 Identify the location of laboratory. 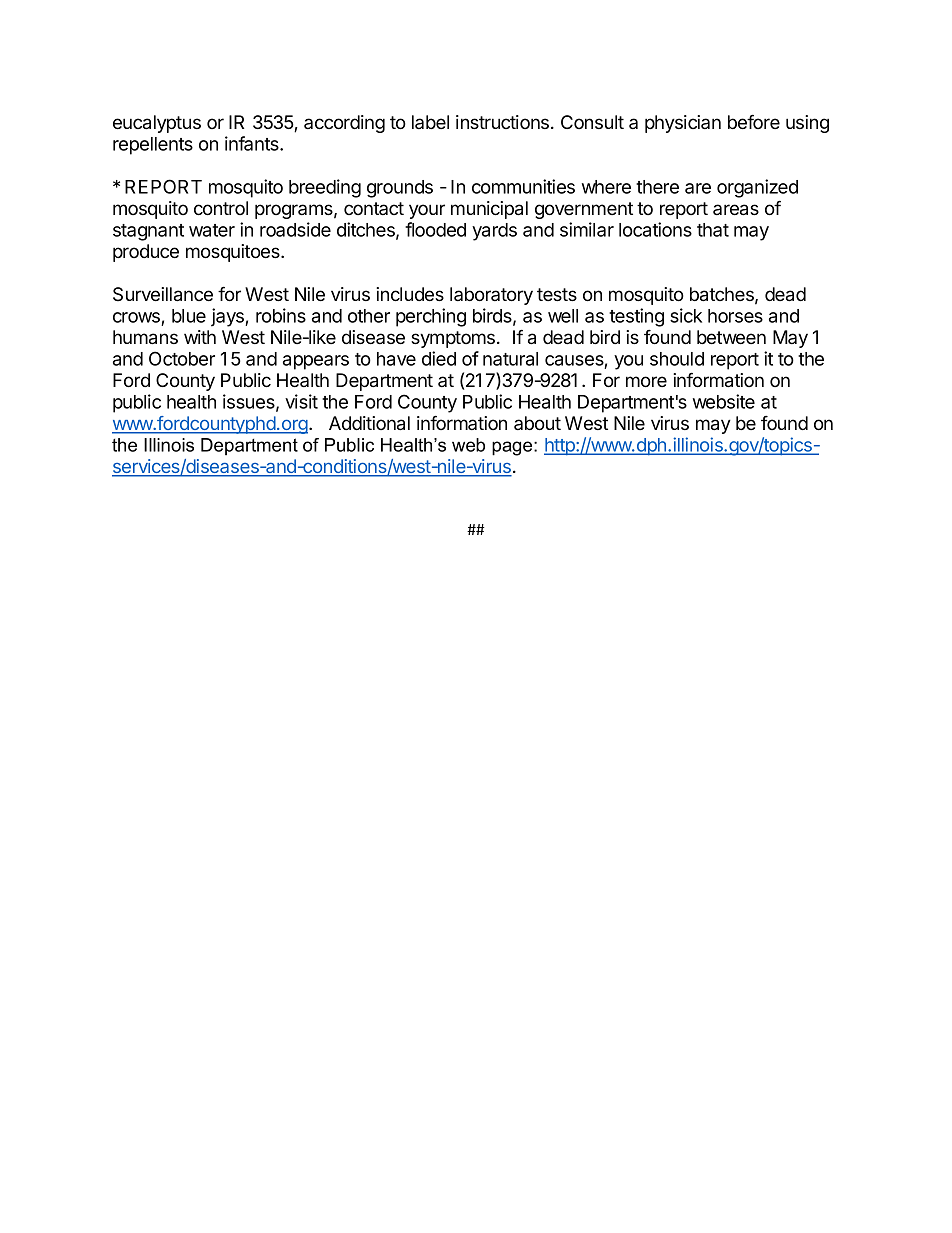
(491, 296).
